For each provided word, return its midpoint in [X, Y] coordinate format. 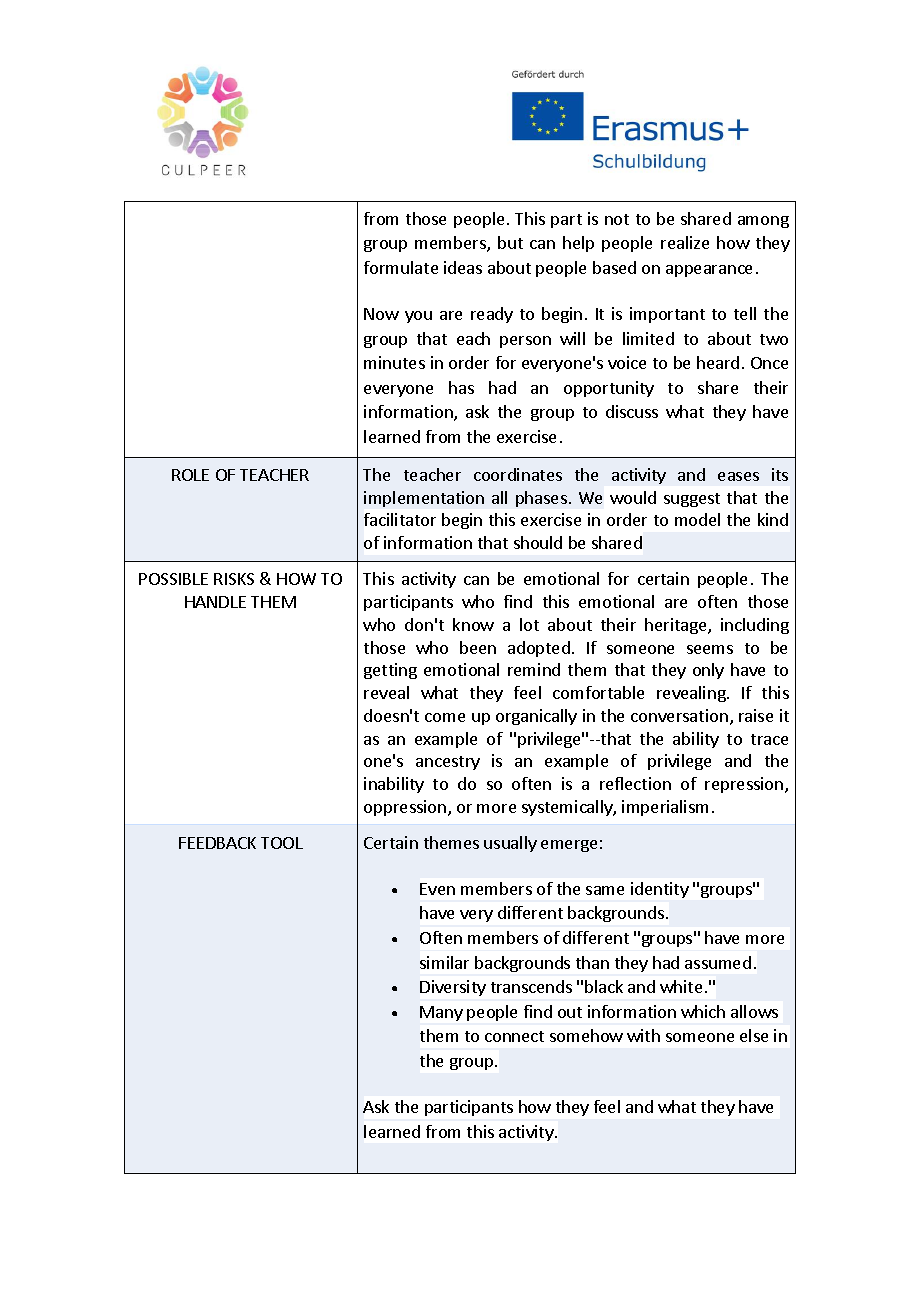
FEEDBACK [217, 843]
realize [685, 242]
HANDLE [215, 602]
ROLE [190, 475]
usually [510, 844]
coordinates [518, 474]
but [510, 242]
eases [738, 476]
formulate [401, 267]
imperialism [665, 808]
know [473, 624]
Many [441, 1013]
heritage [677, 626]
